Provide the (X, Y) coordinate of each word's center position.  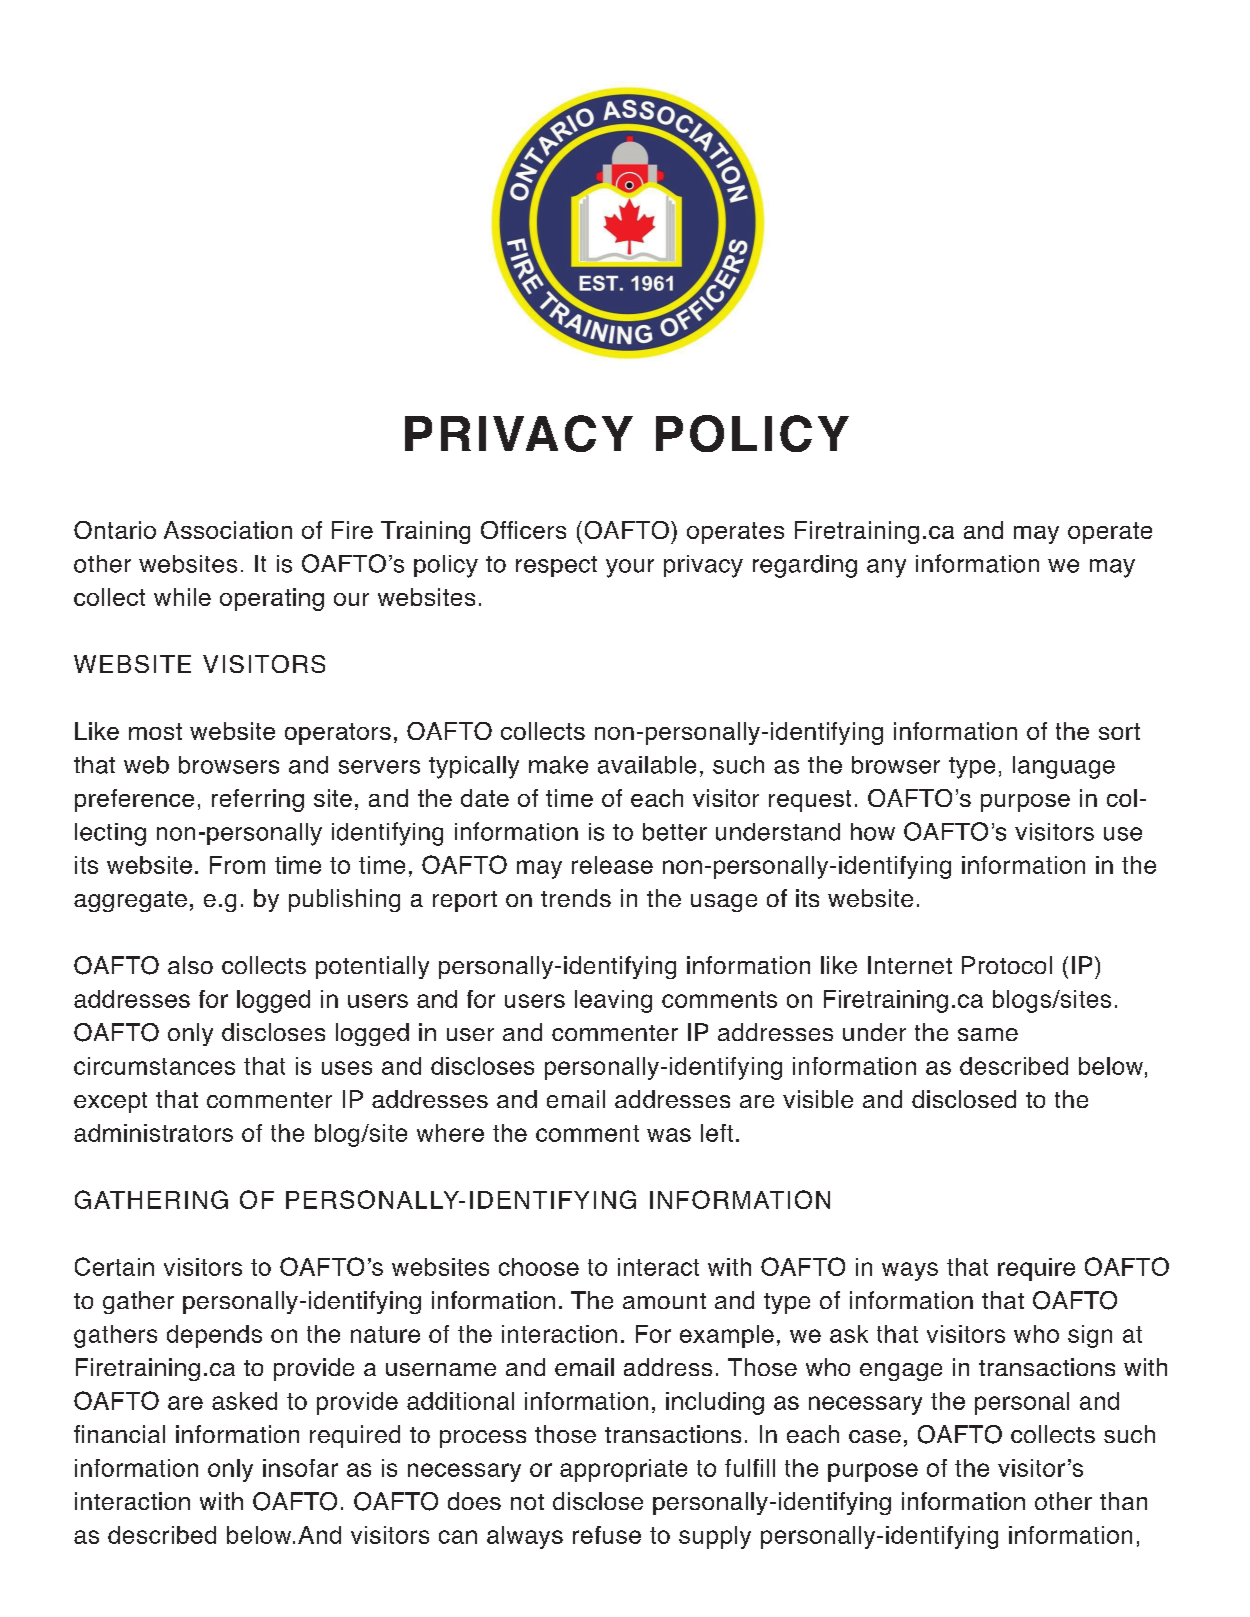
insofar (300, 1468)
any (886, 568)
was (669, 1135)
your (630, 568)
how (873, 832)
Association (228, 530)
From (237, 865)
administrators (153, 1133)
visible (818, 1099)
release (612, 865)
